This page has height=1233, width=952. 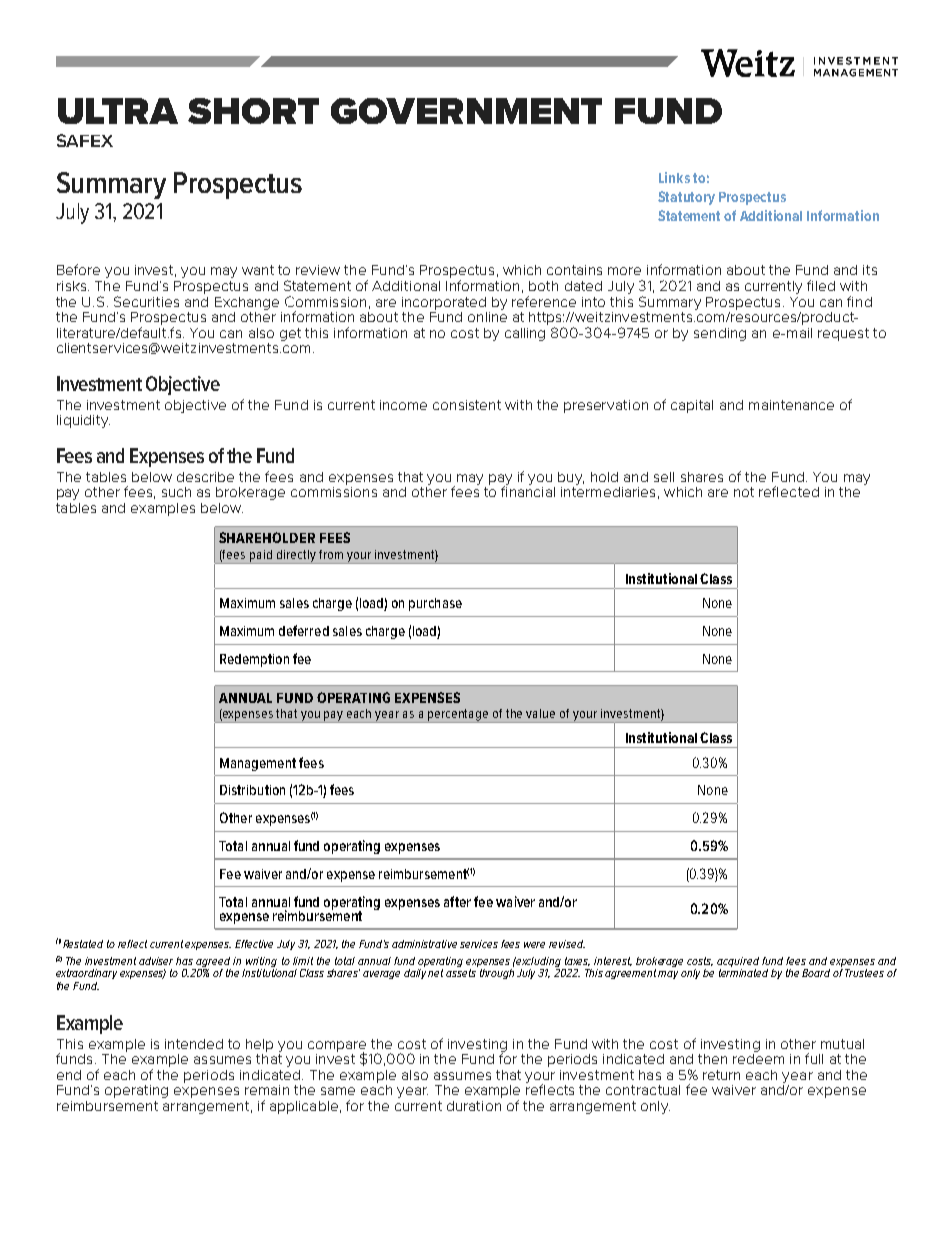 What do you see at coordinates (254, 660) in the page?
I see `Redemption` at bounding box center [254, 660].
